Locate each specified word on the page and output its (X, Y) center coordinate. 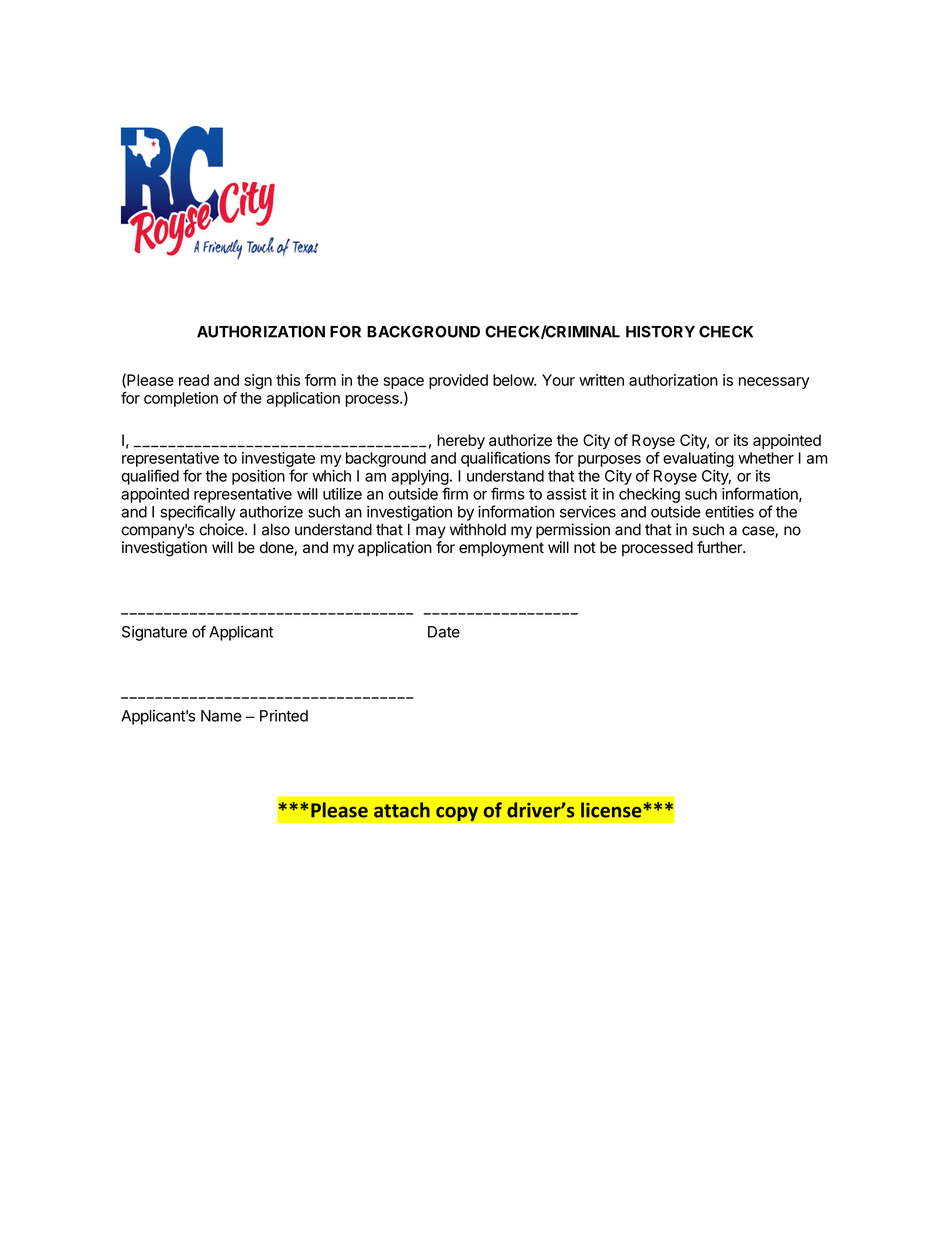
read (194, 380)
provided (458, 381)
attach (402, 810)
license (612, 810)
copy (457, 814)
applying (420, 477)
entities (729, 511)
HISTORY (660, 331)
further (720, 547)
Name (221, 716)
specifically (198, 513)
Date (444, 632)
